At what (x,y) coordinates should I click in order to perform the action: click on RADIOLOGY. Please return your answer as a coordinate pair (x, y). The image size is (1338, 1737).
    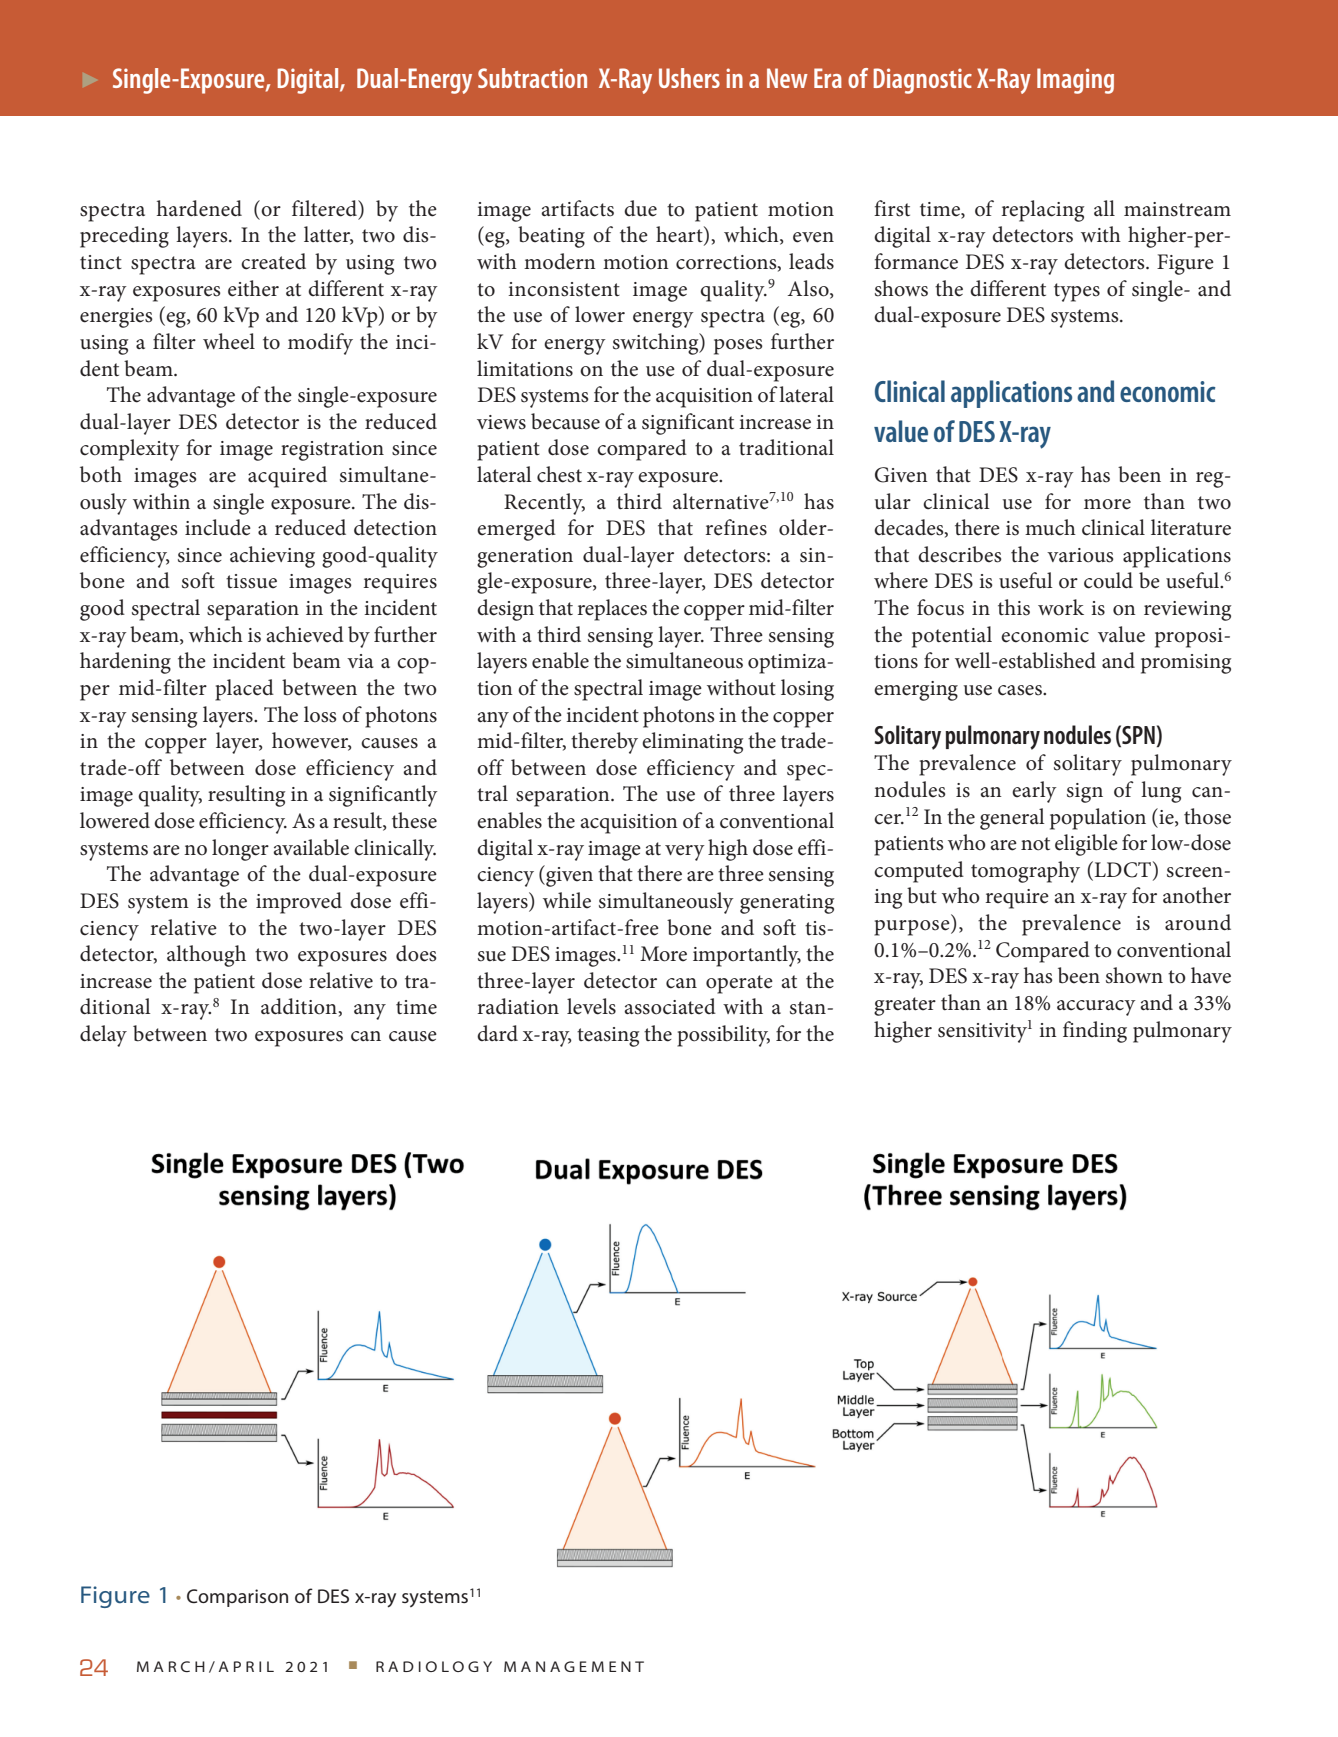
    Looking at the image, I should click on (434, 1666).
